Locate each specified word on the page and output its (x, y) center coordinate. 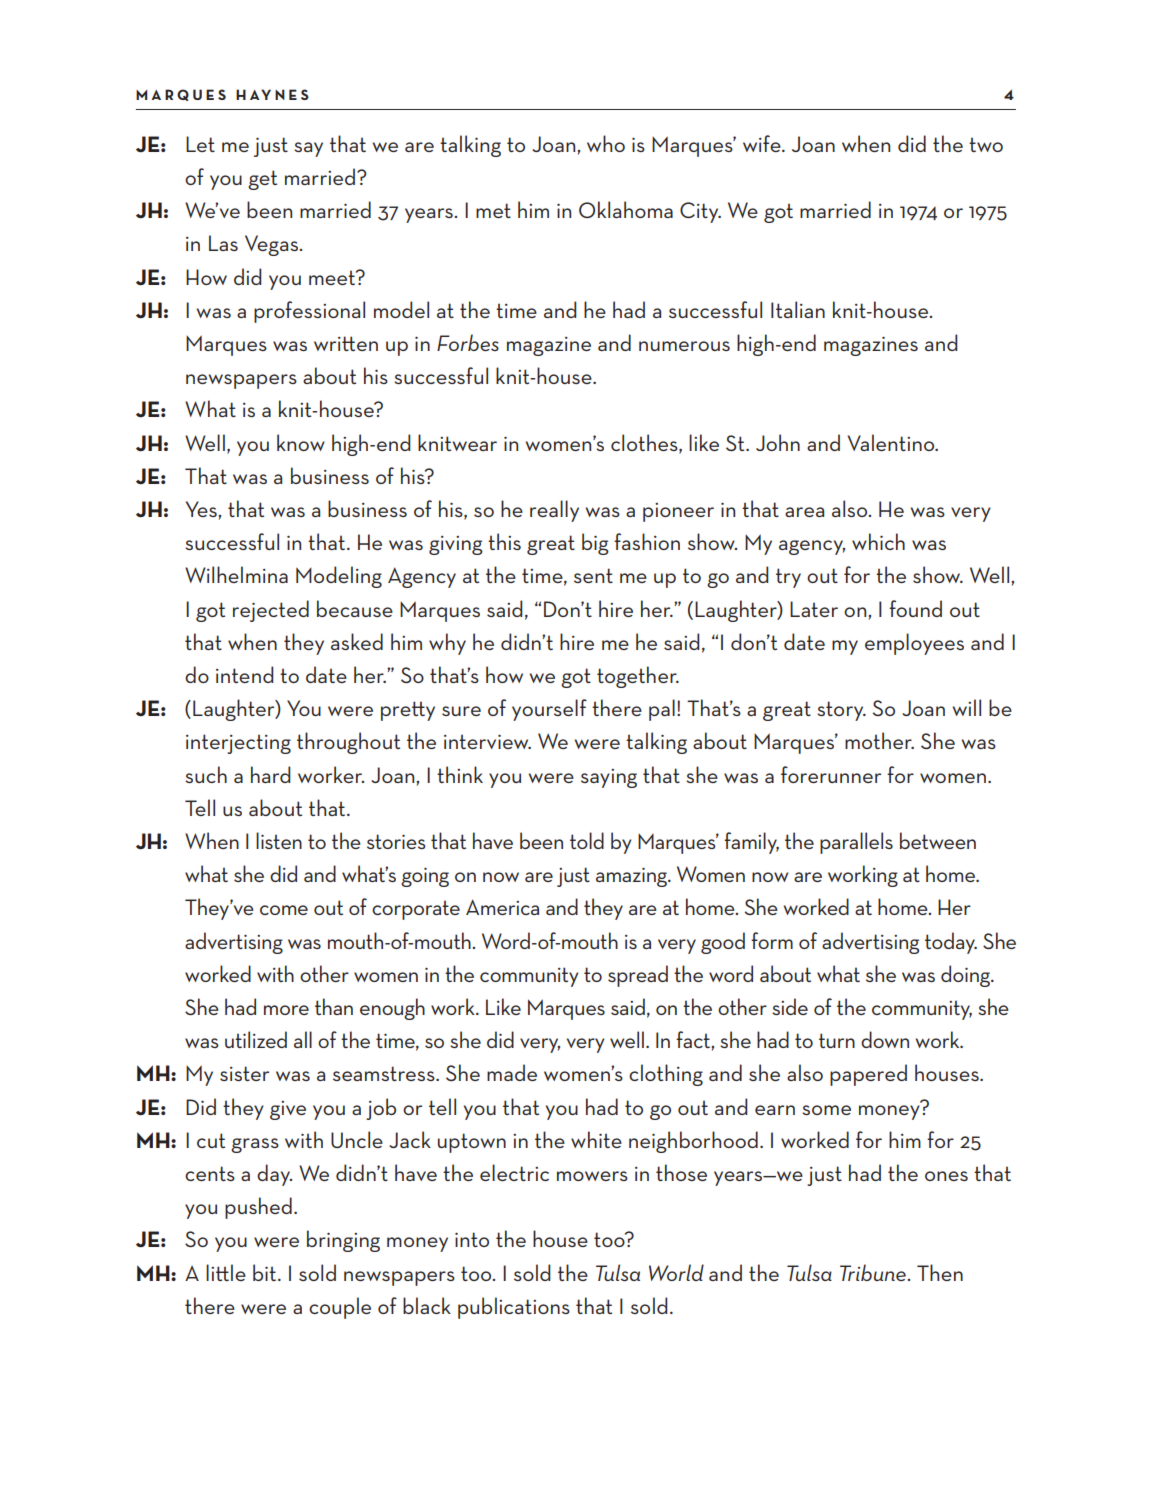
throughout (348, 743)
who (606, 143)
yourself (549, 710)
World (676, 1272)
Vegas (272, 245)
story (841, 711)
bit (266, 1272)
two (986, 144)
